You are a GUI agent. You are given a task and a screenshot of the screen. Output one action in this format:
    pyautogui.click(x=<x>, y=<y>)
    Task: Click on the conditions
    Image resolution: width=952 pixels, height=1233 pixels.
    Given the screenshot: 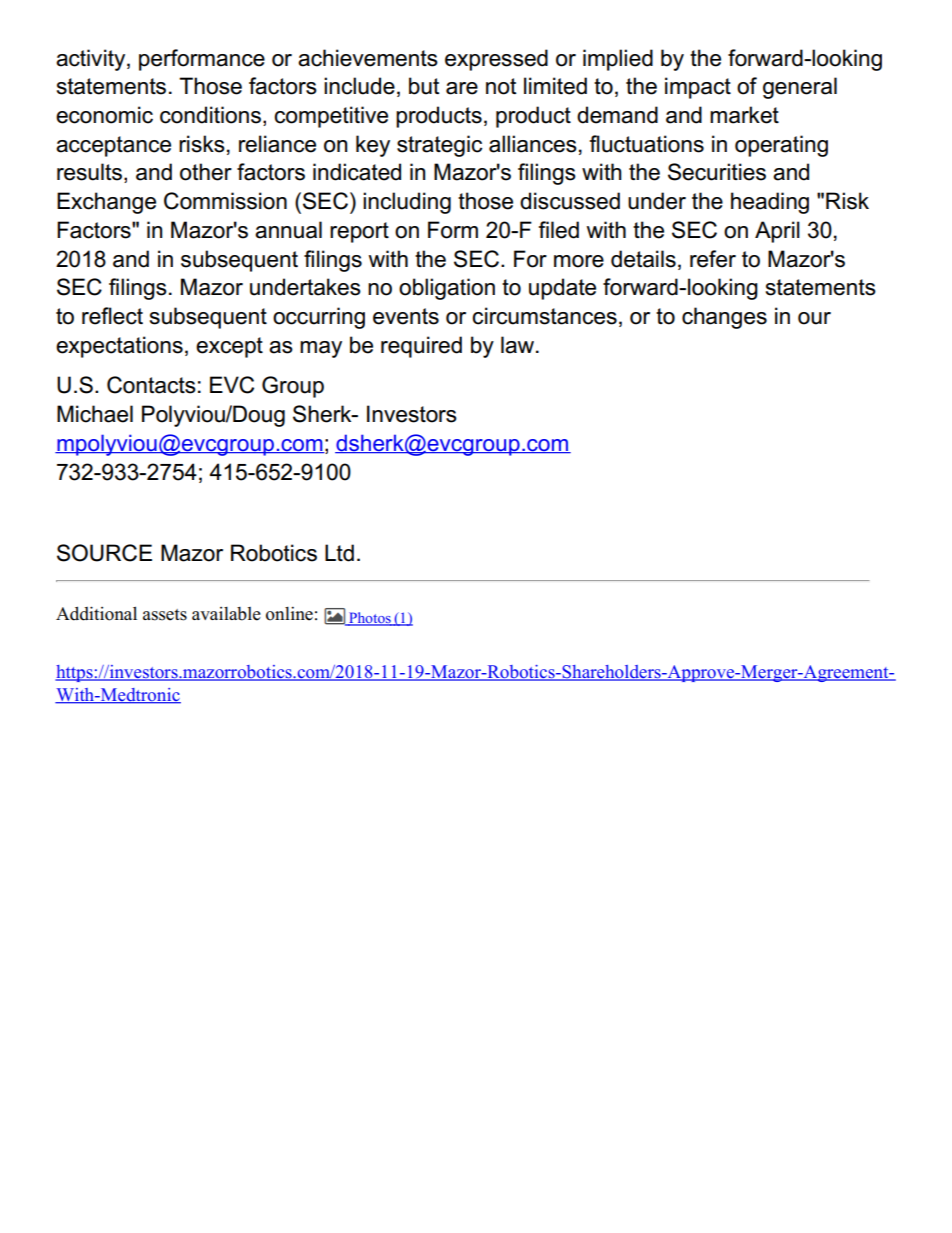 What is the action you would take?
    pyautogui.click(x=210, y=115)
